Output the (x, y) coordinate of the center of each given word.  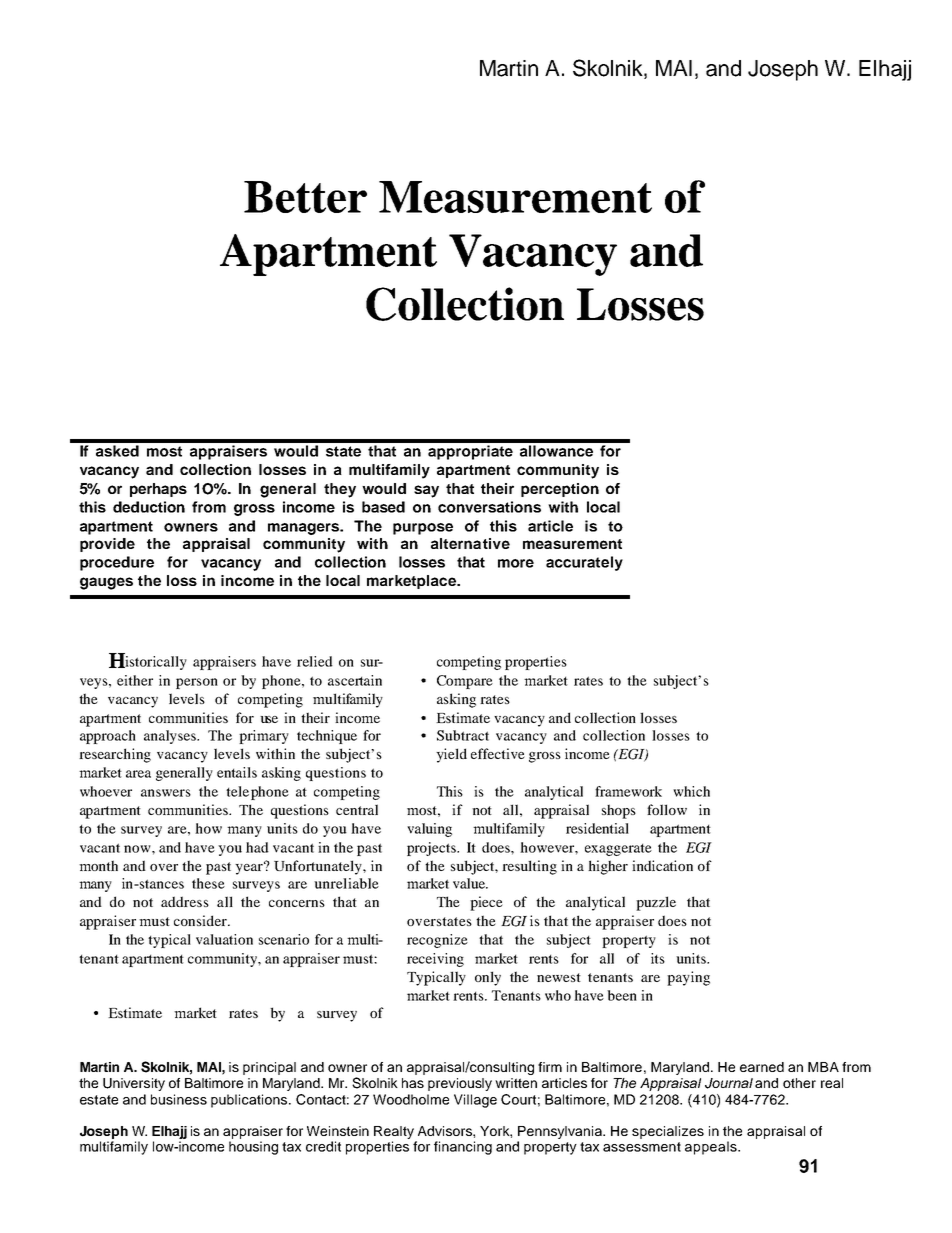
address (185, 901)
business (179, 1099)
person (197, 683)
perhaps (158, 490)
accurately (584, 563)
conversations (489, 507)
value (470, 883)
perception (560, 490)
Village (475, 1101)
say (426, 491)
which (691, 791)
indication (662, 865)
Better (305, 197)
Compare (465, 682)
